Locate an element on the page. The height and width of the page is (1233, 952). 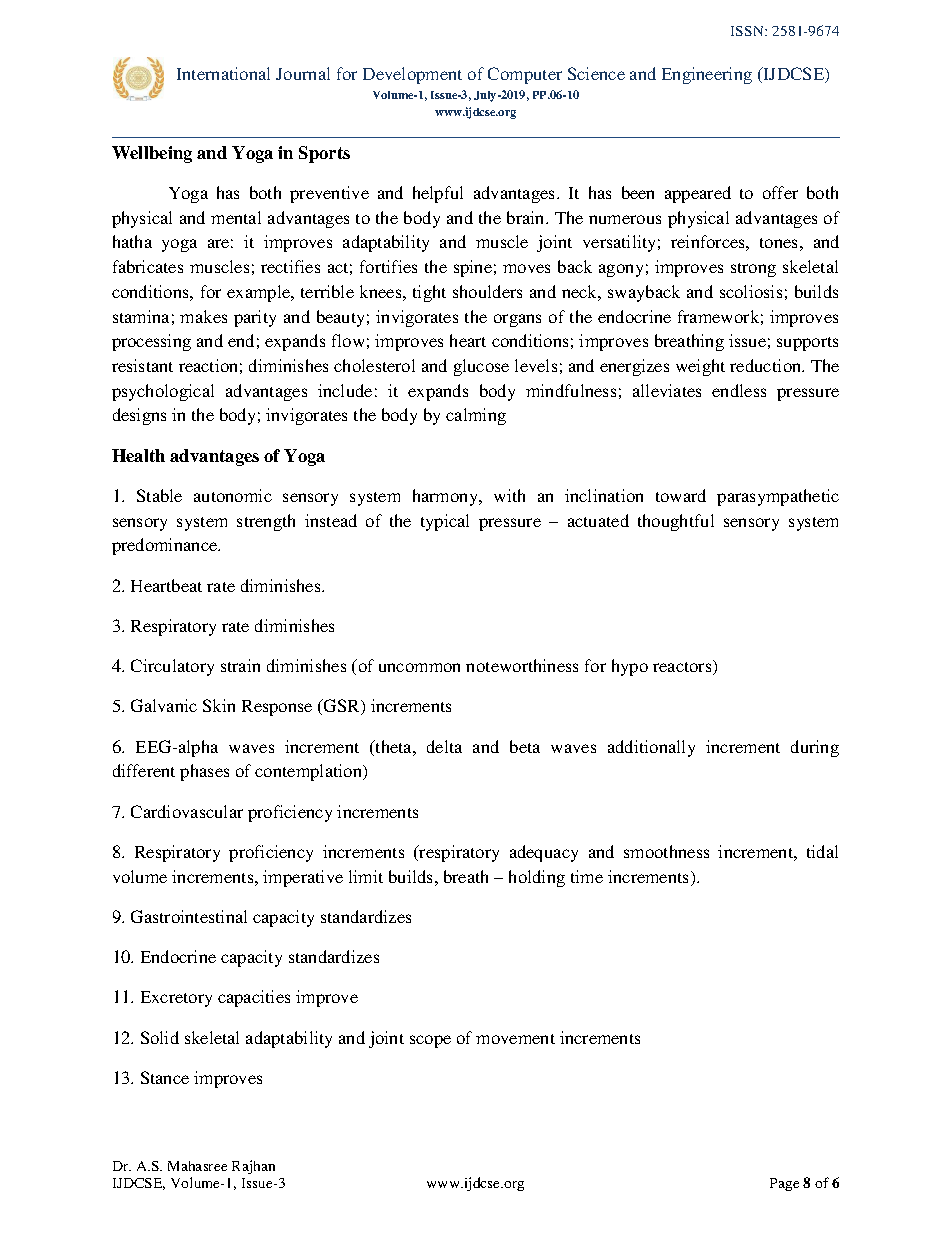
Page is located at coordinates (784, 1184).
